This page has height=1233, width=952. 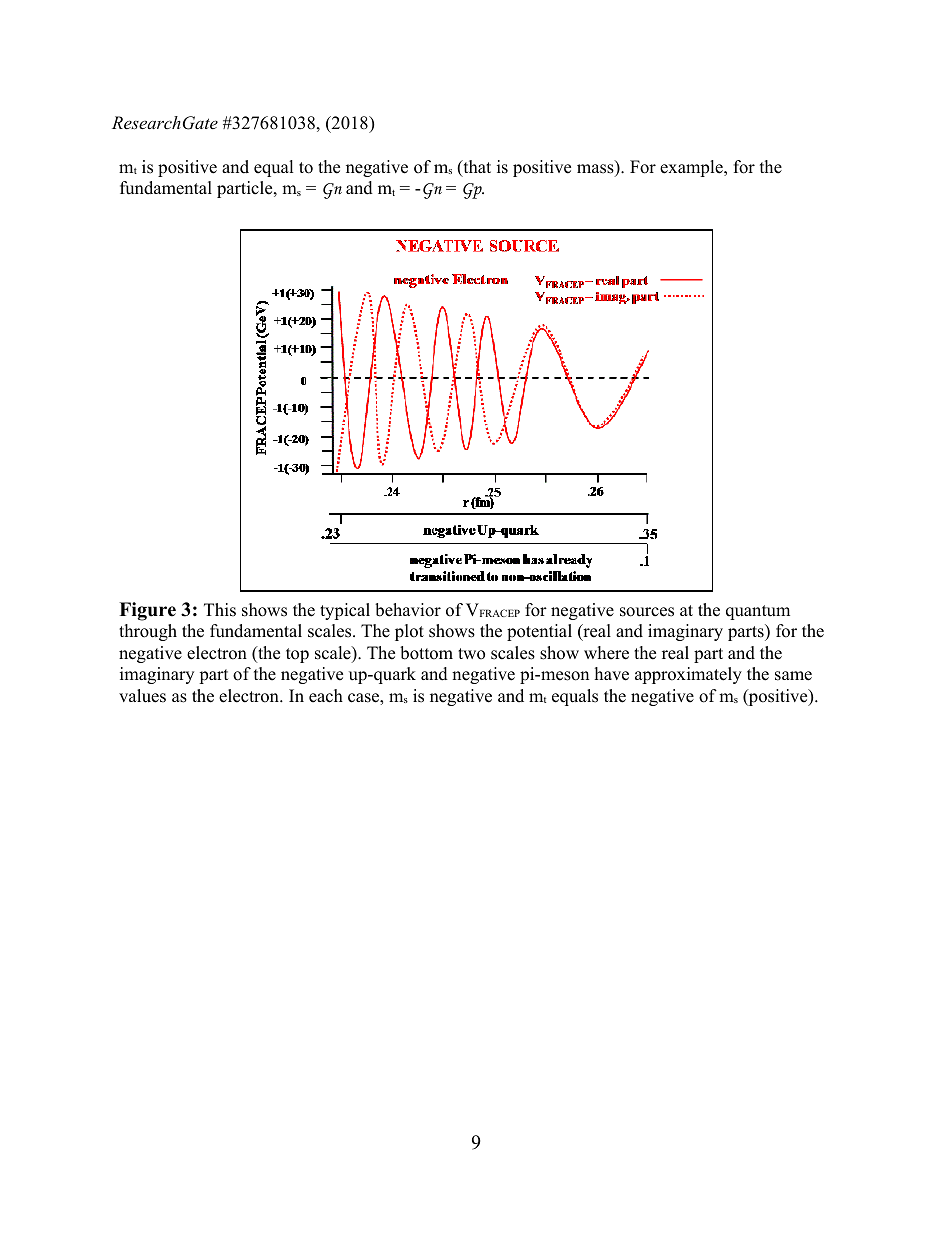 I want to click on quantum, so click(x=758, y=612).
